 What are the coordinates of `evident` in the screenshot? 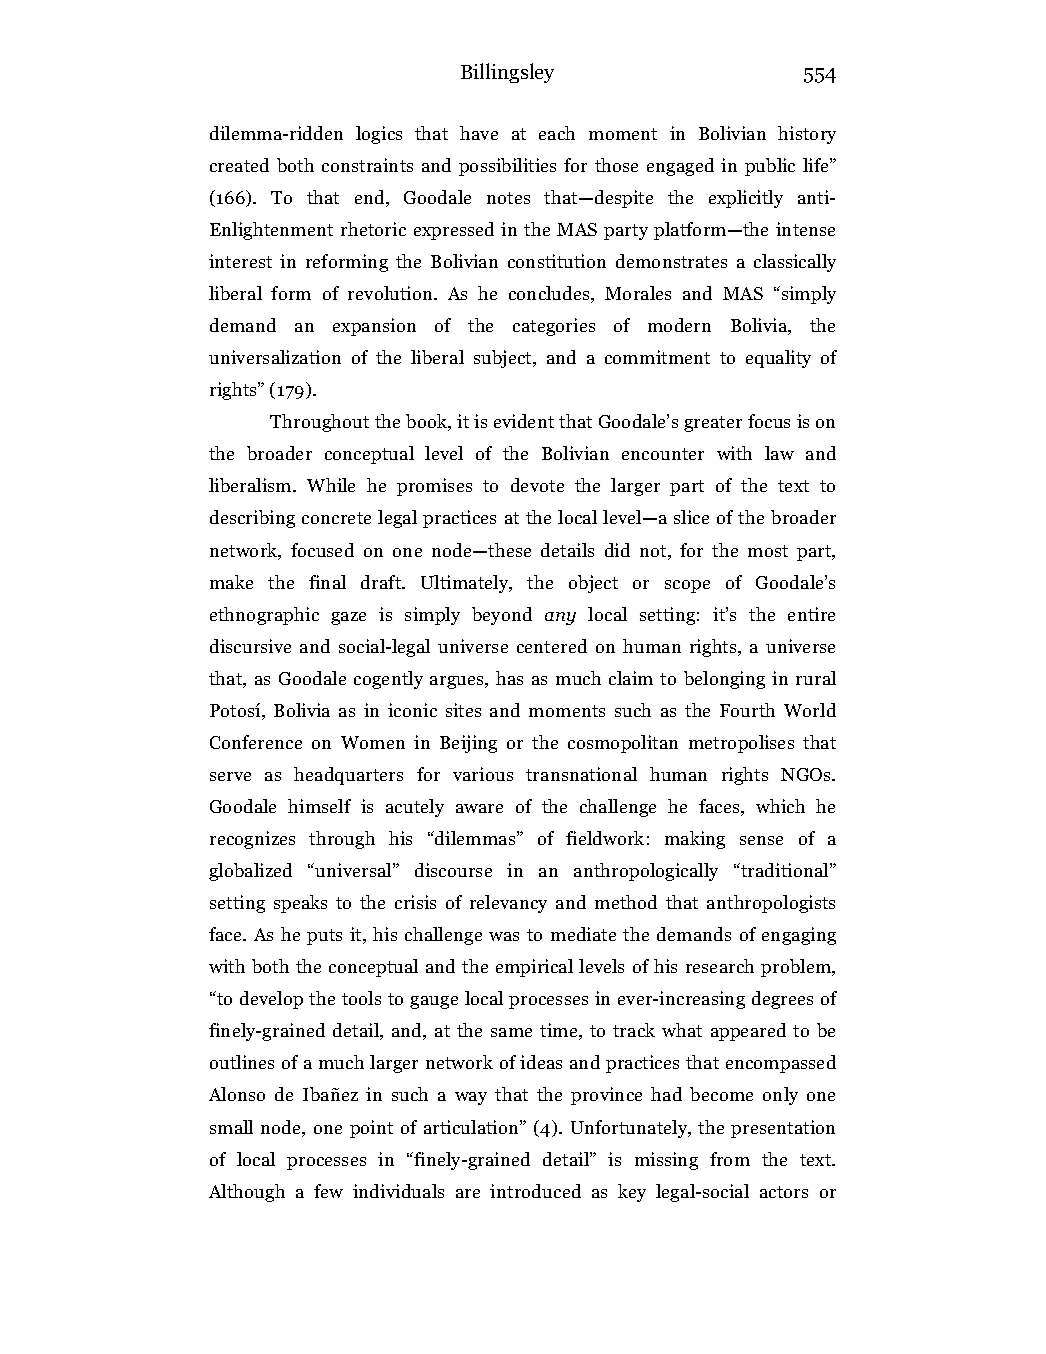 It's located at (524, 421).
